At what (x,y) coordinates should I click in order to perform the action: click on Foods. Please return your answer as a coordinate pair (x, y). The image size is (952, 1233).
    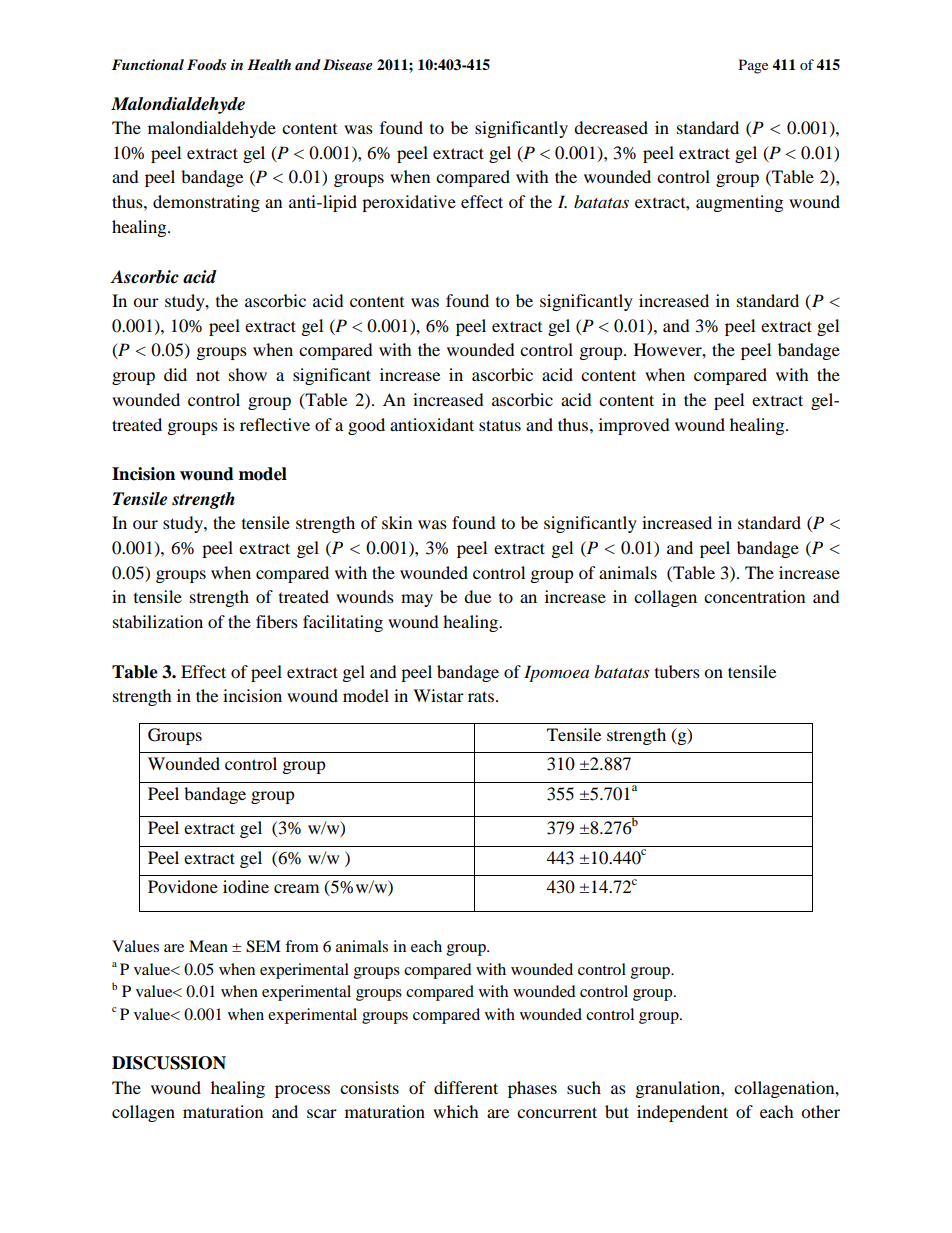
    Looking at the image, I should click on (206, 64).
